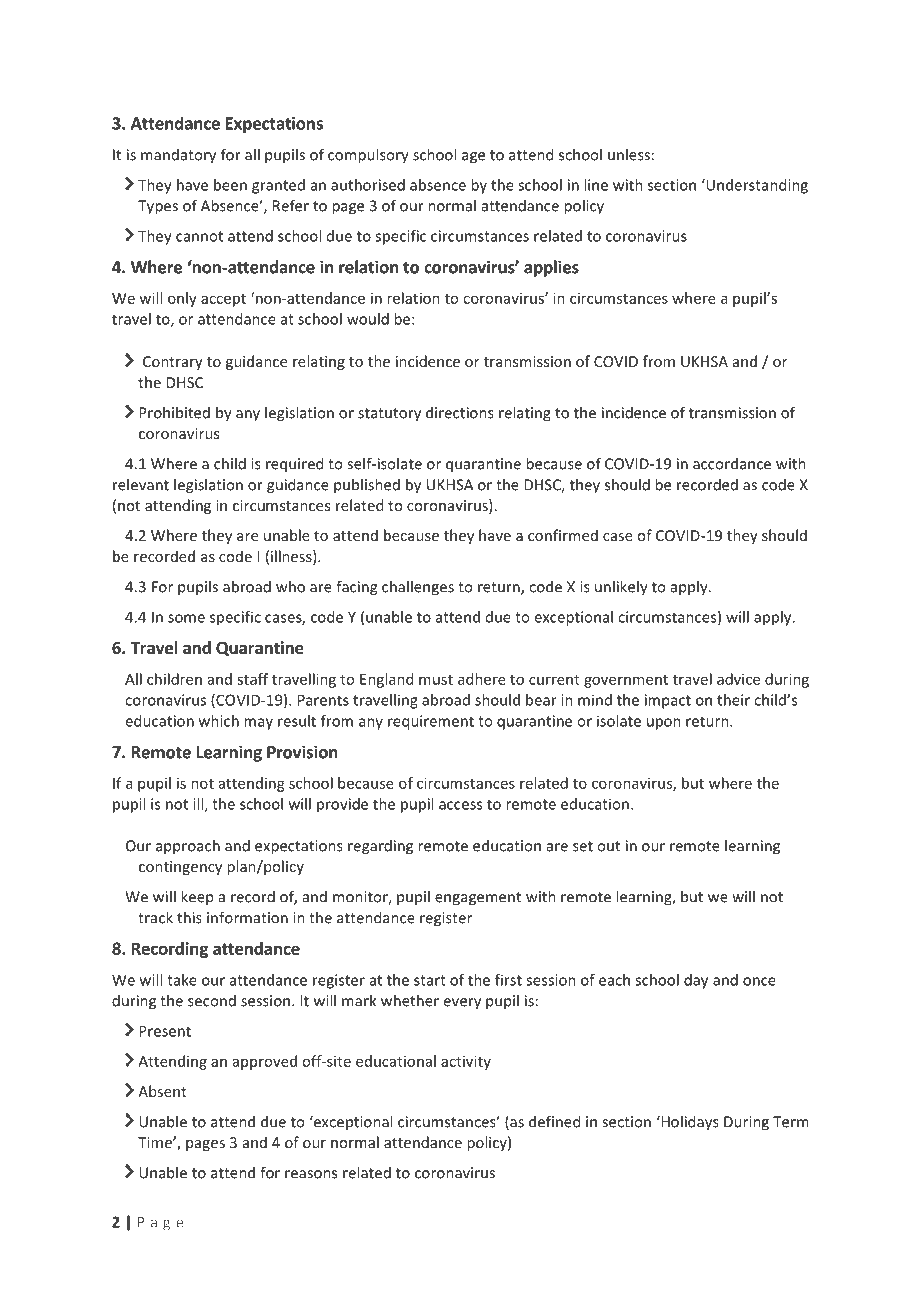 The image size is (924, 1308). What do you see at coordinates (156, 1142) in the document?
I see `Time` at bounding box center [156, 1142].
